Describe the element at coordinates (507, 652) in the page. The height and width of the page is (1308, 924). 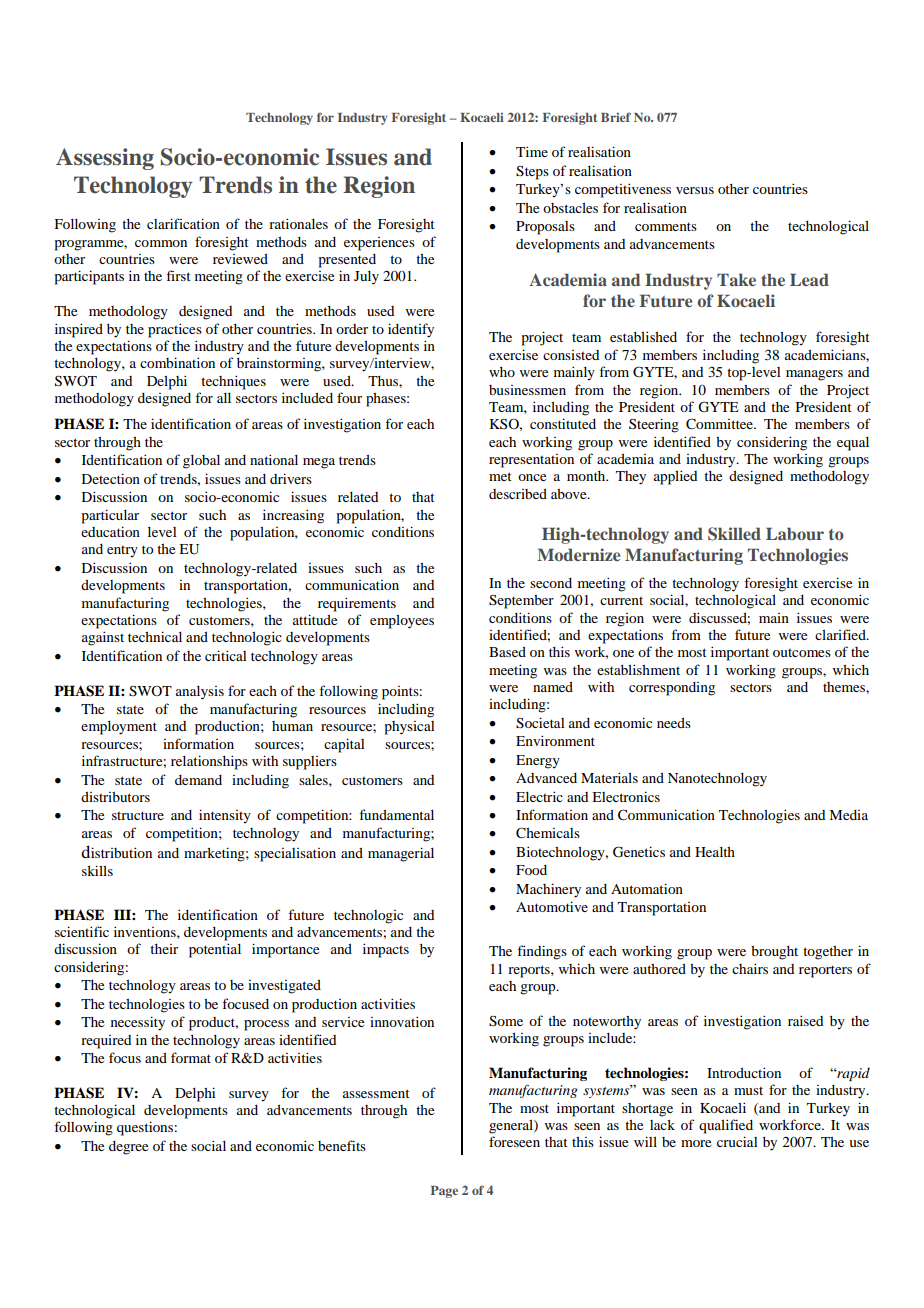
I see `Based` at that location.
